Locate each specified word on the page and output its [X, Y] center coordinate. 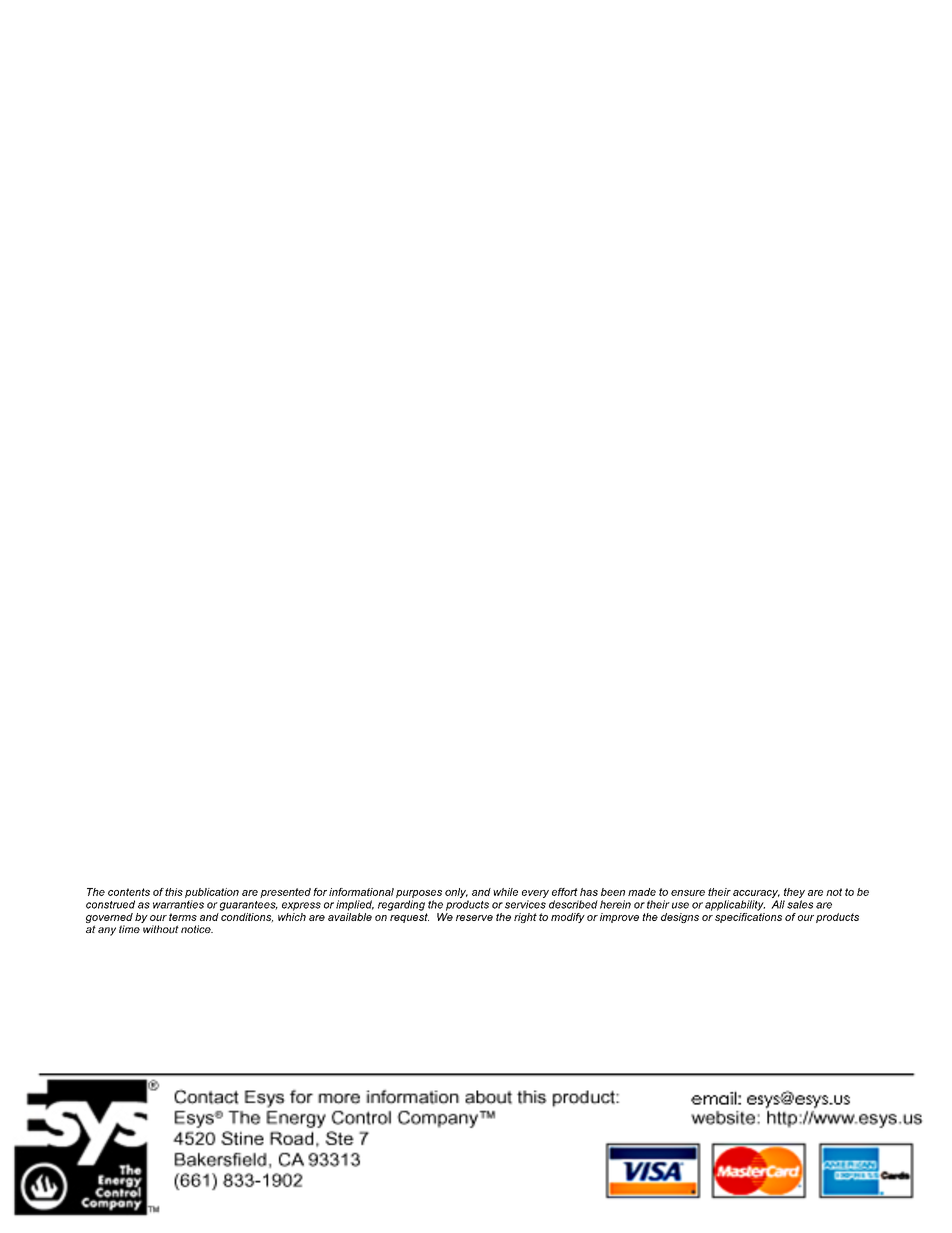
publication [212, 893]
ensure [688, 893]
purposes [419, 894]
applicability [735, 905]
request [409, 918]
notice [197, 929]
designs [680, 918]
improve [619, 918]
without [161, 929]
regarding [401, 905]
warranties [178, 904]
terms [183, 917]
